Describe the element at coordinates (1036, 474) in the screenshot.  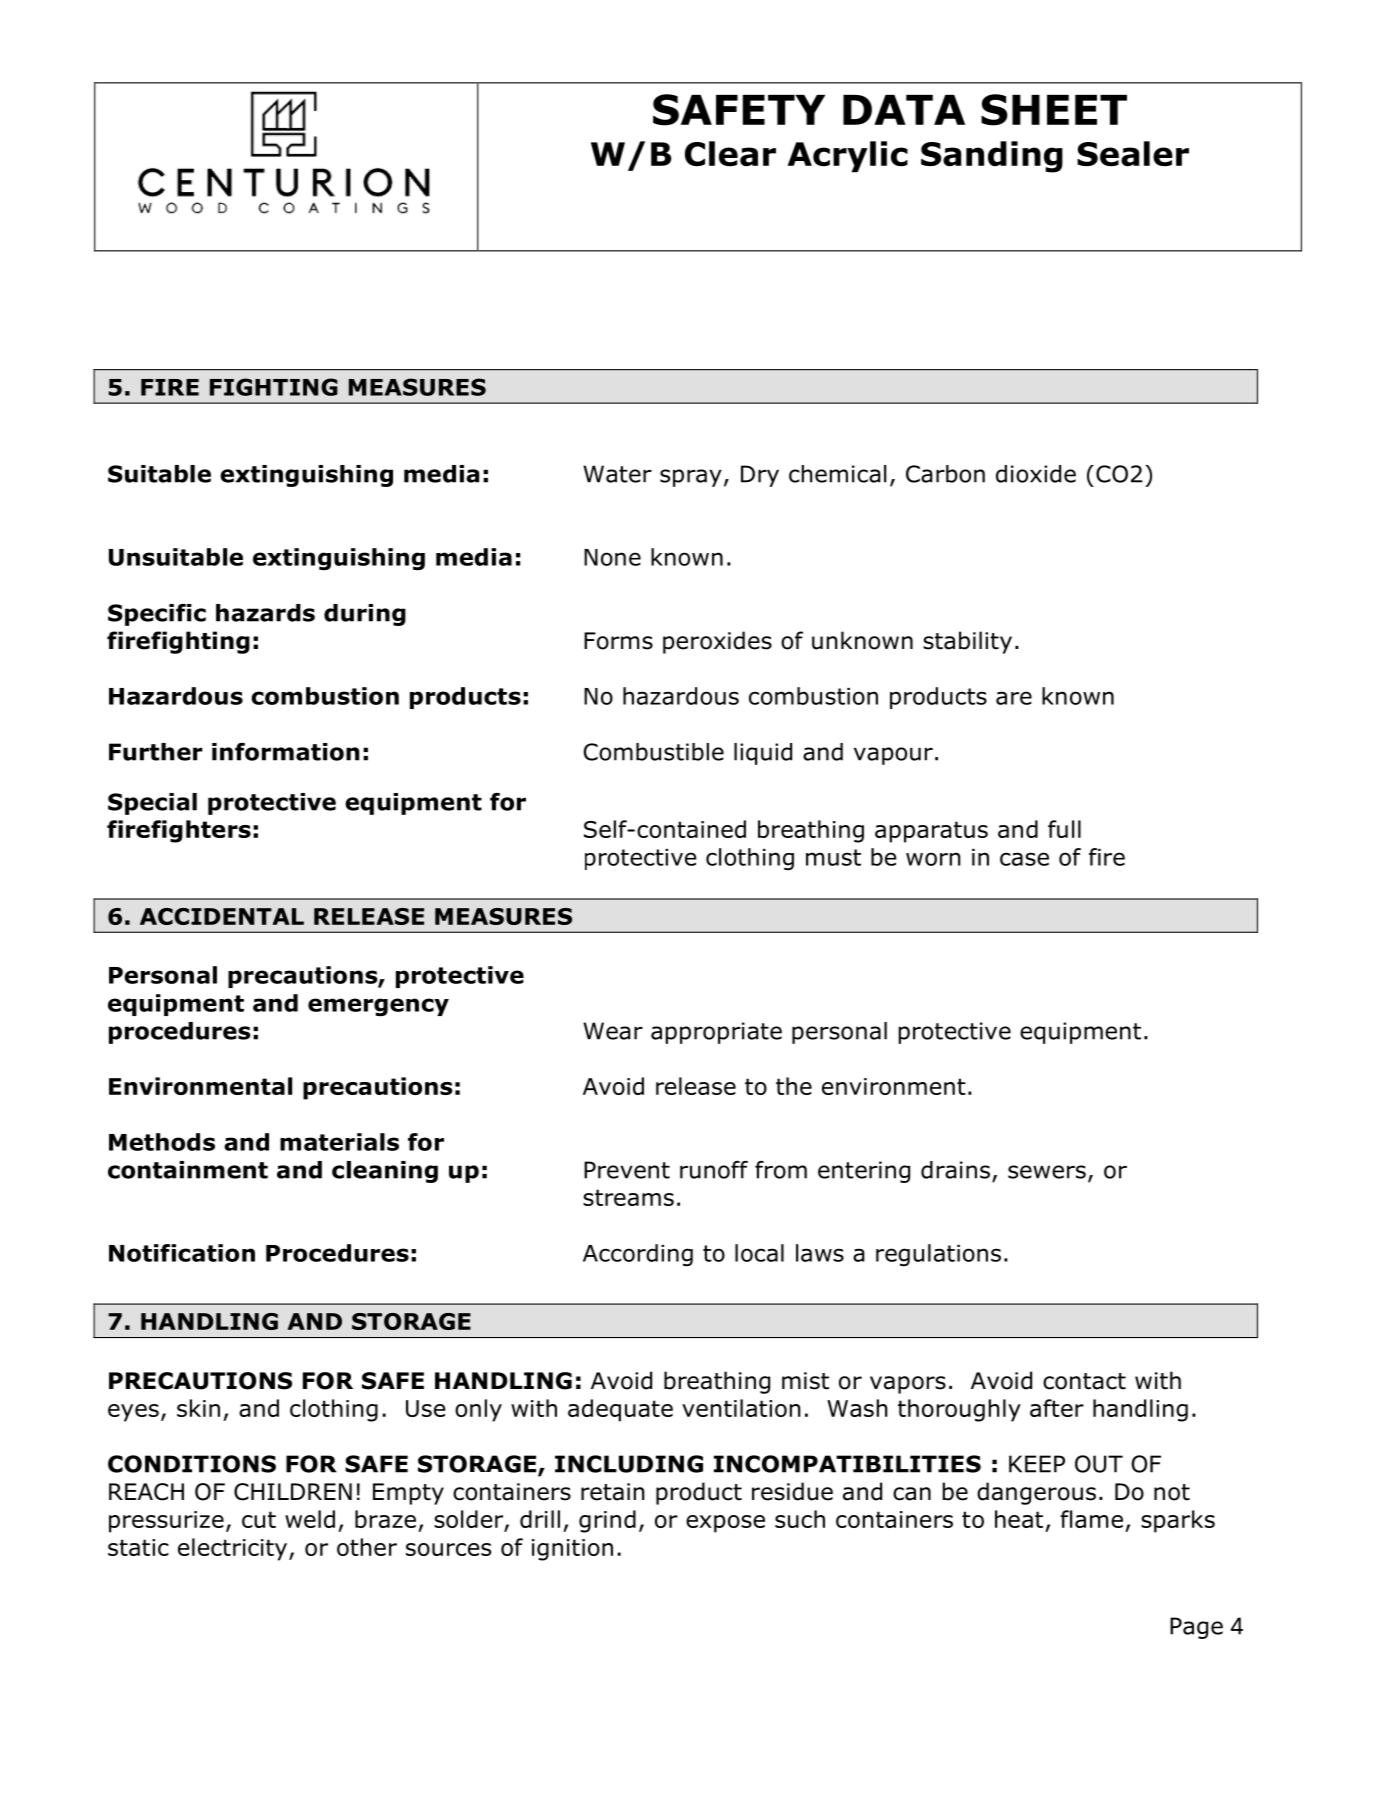
I see `dioxide` at that location.
